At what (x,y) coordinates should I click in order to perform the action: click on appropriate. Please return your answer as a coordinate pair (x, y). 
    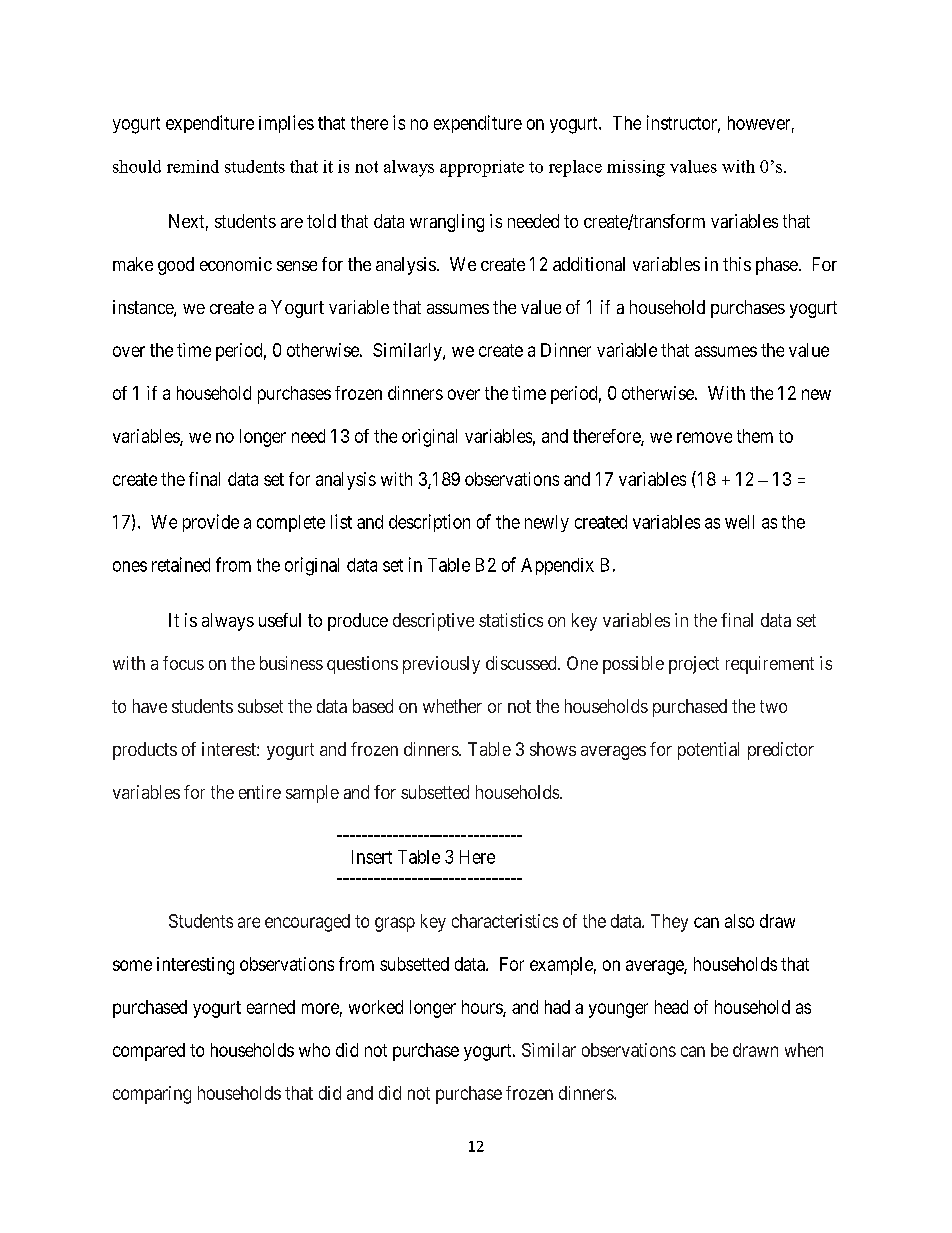
    Looking at the image, I should click on (482, 168).
